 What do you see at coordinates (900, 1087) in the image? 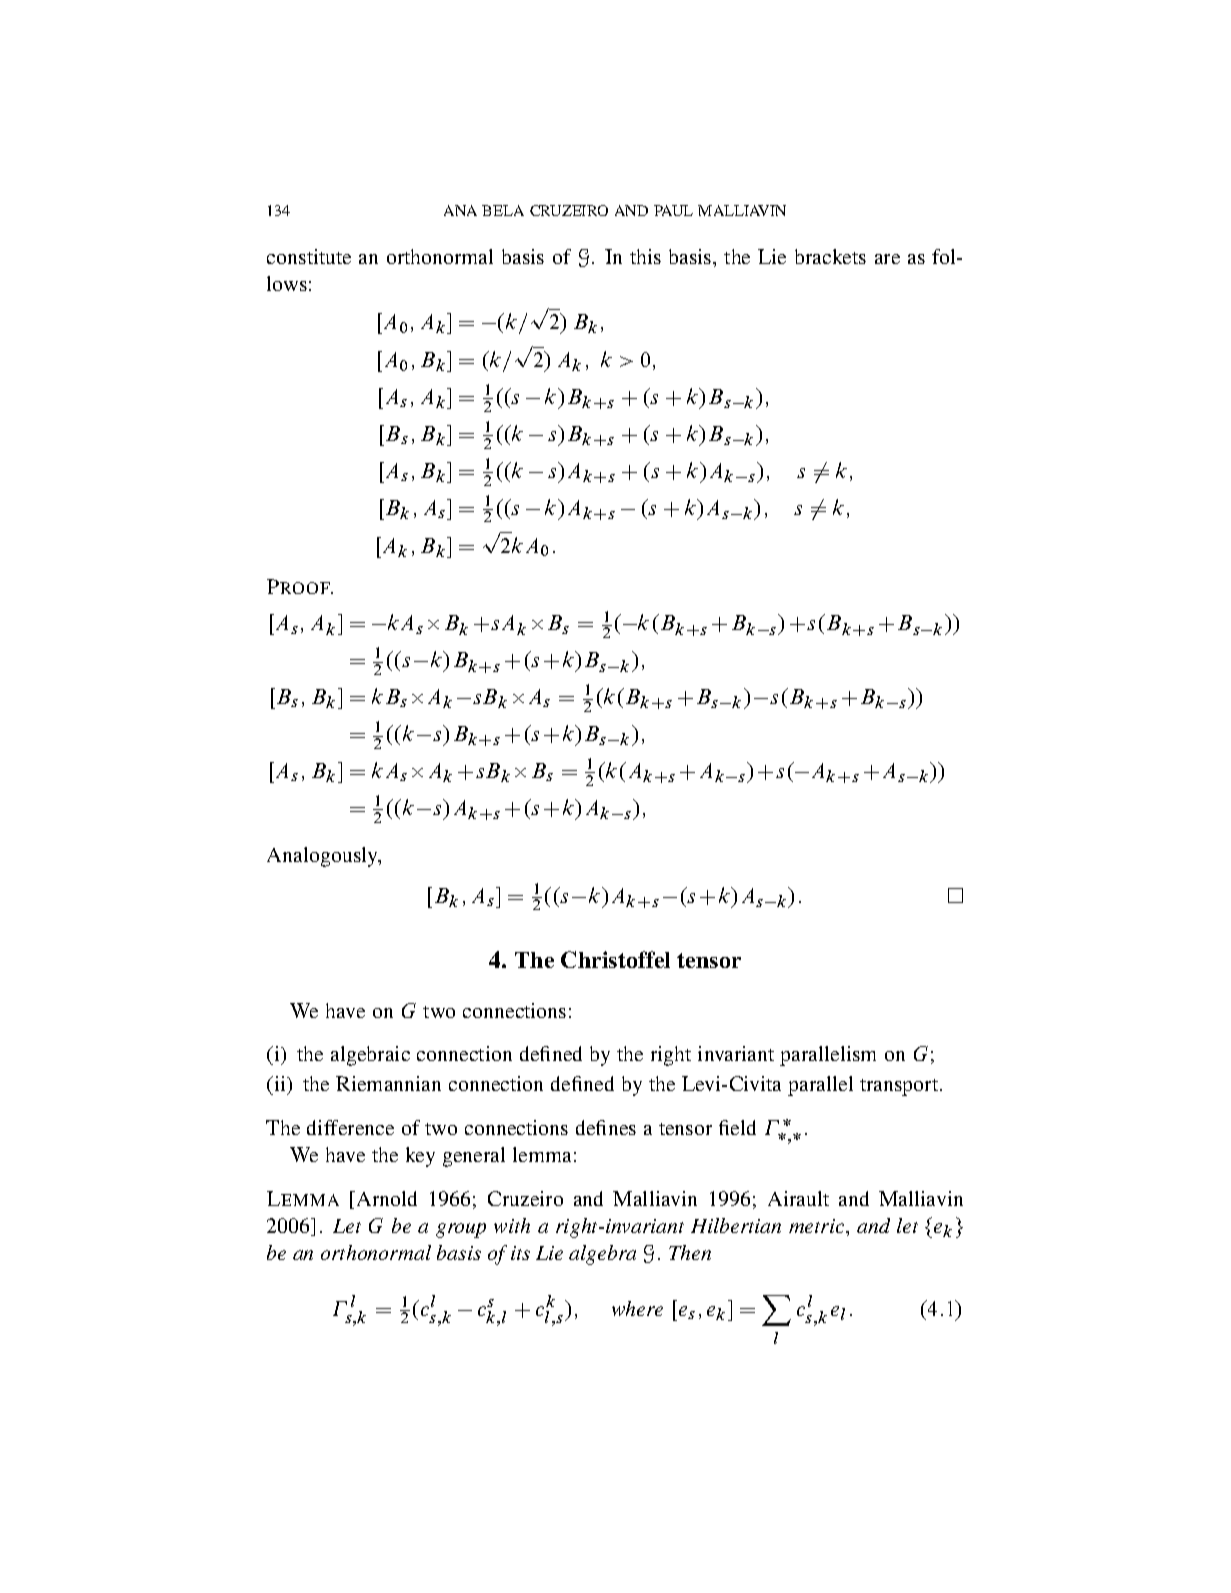
I see `transport` at bounding box center [900, 1087].
